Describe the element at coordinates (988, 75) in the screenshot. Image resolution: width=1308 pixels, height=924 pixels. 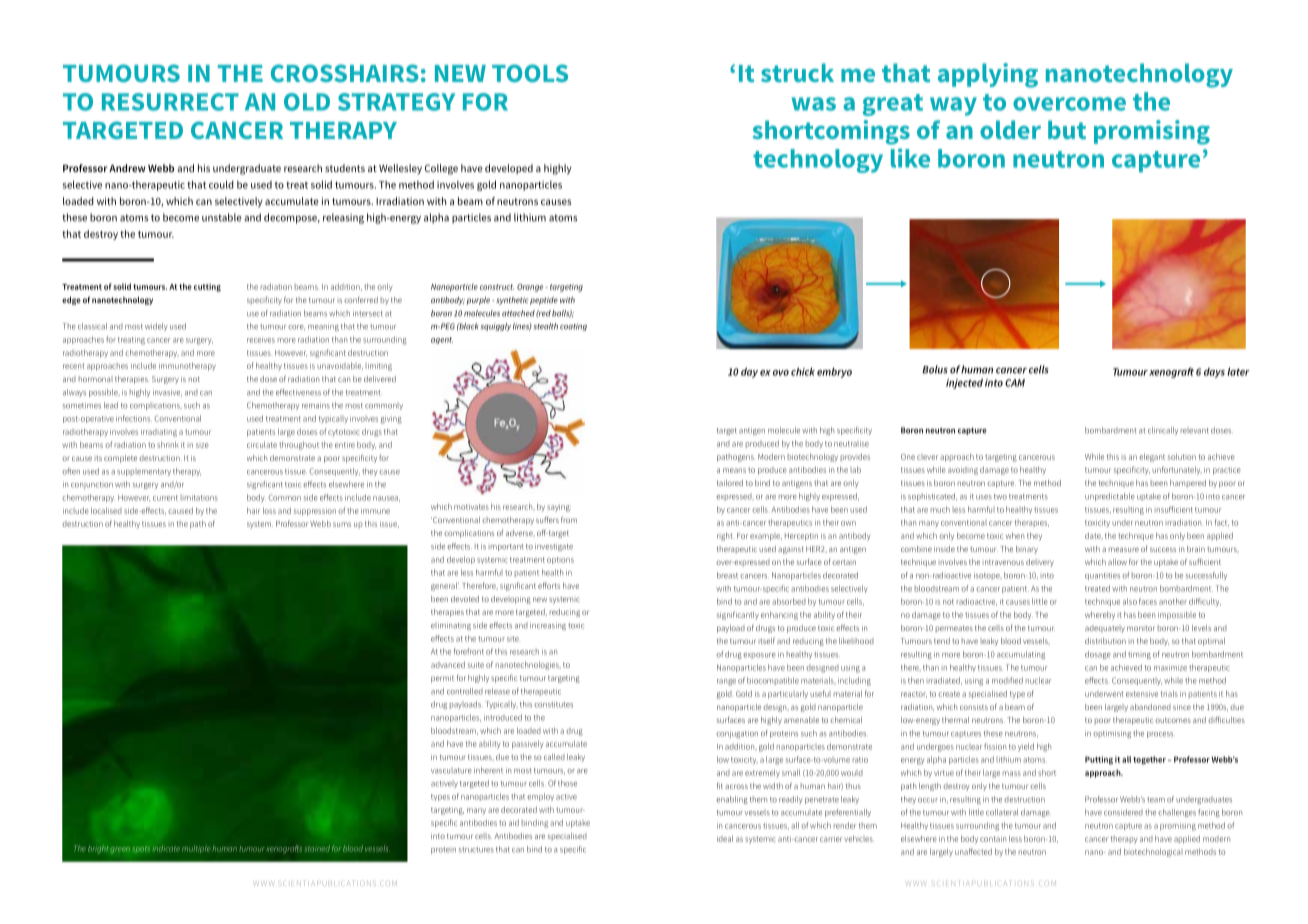
I see `applying` at that location.
